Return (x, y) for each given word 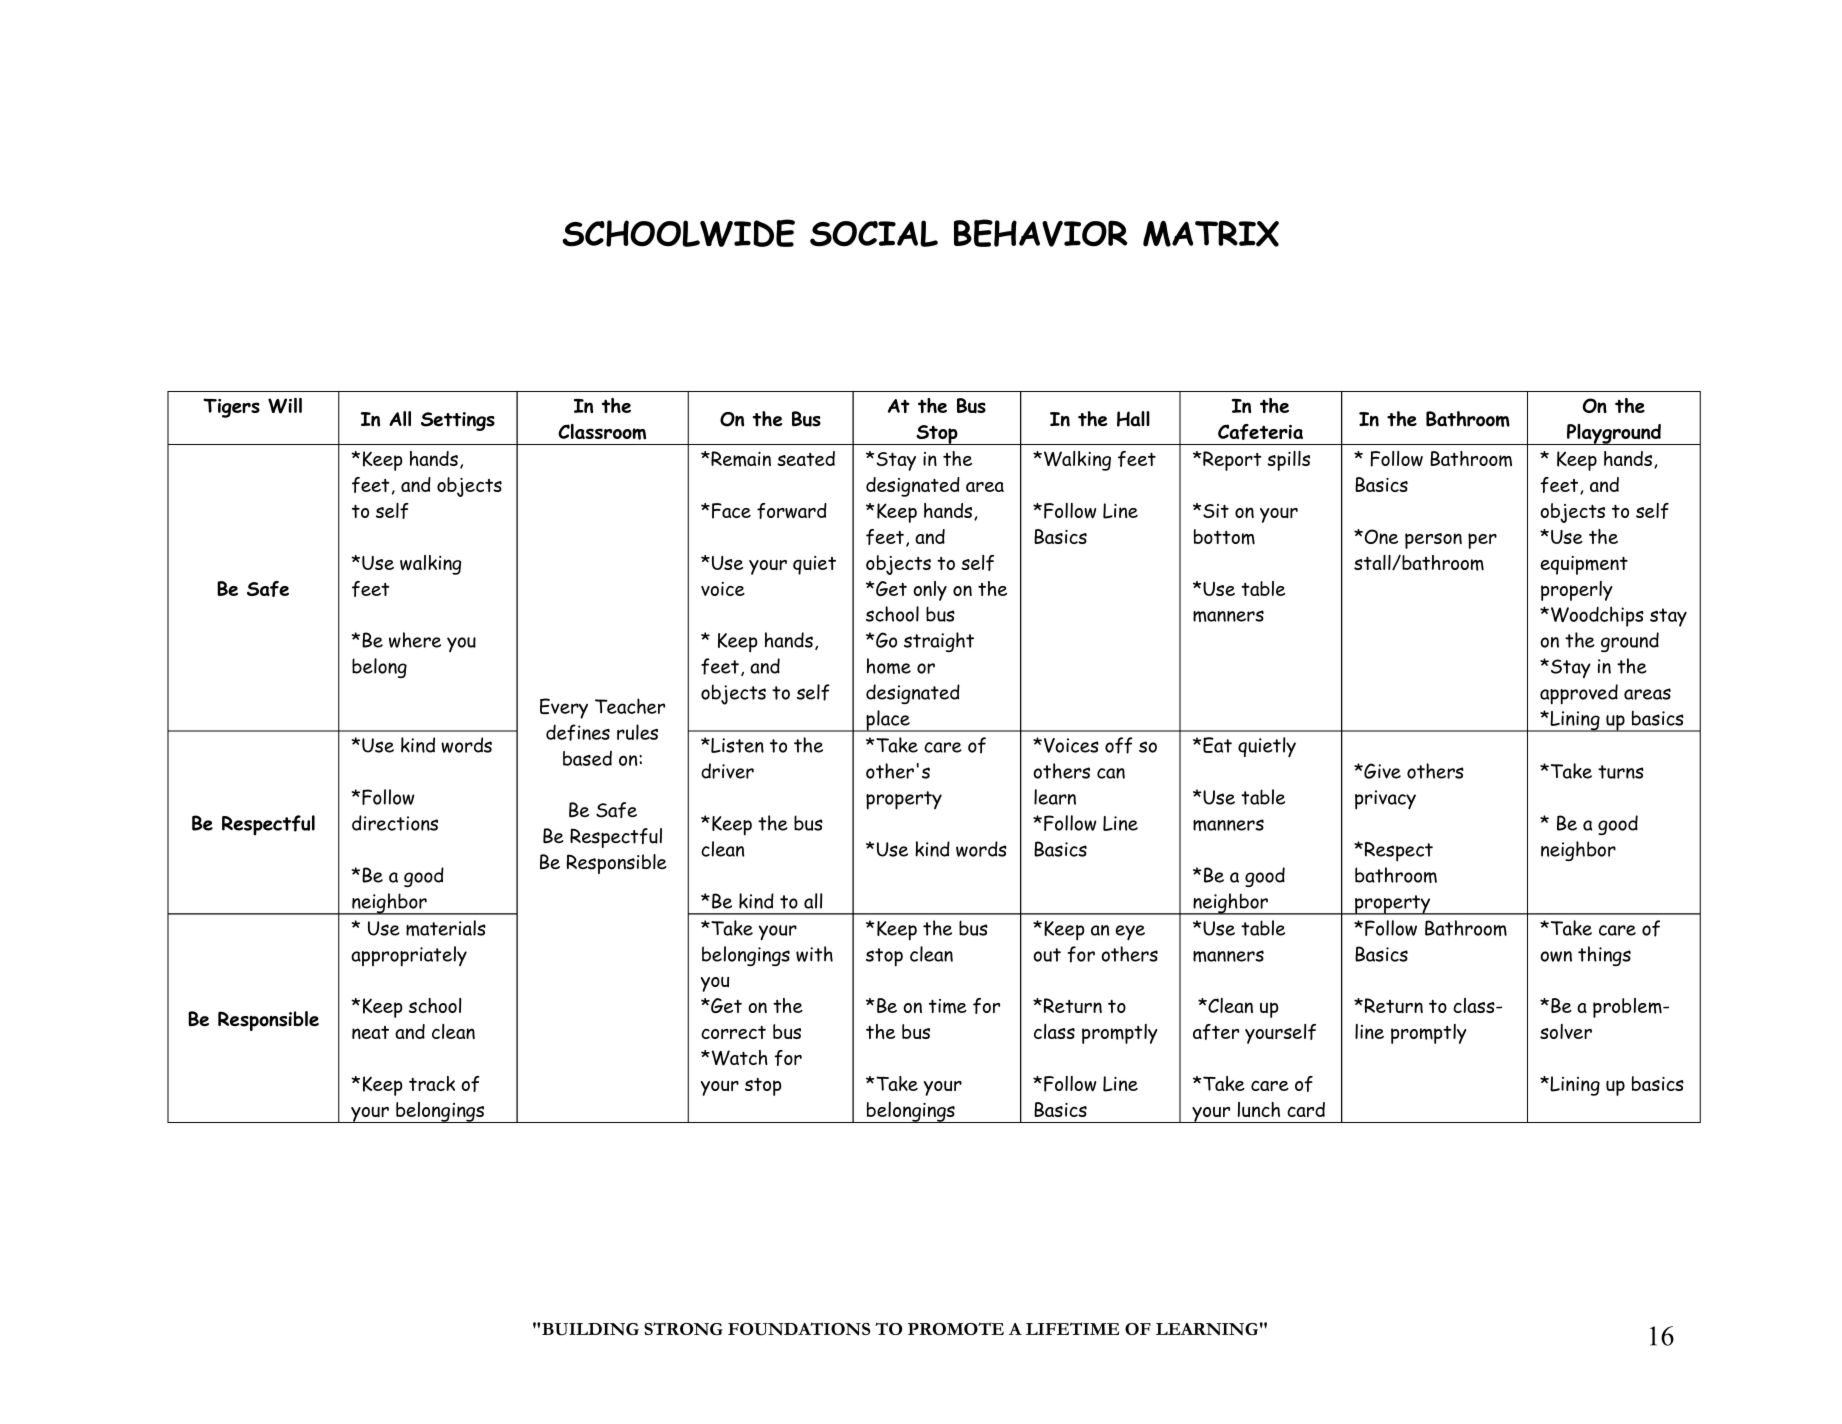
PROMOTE (956, 1328)
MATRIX (1211, 233)
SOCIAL (874, 233)
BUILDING (590, 1329)
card (1306, 1109)
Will (285, 406)
